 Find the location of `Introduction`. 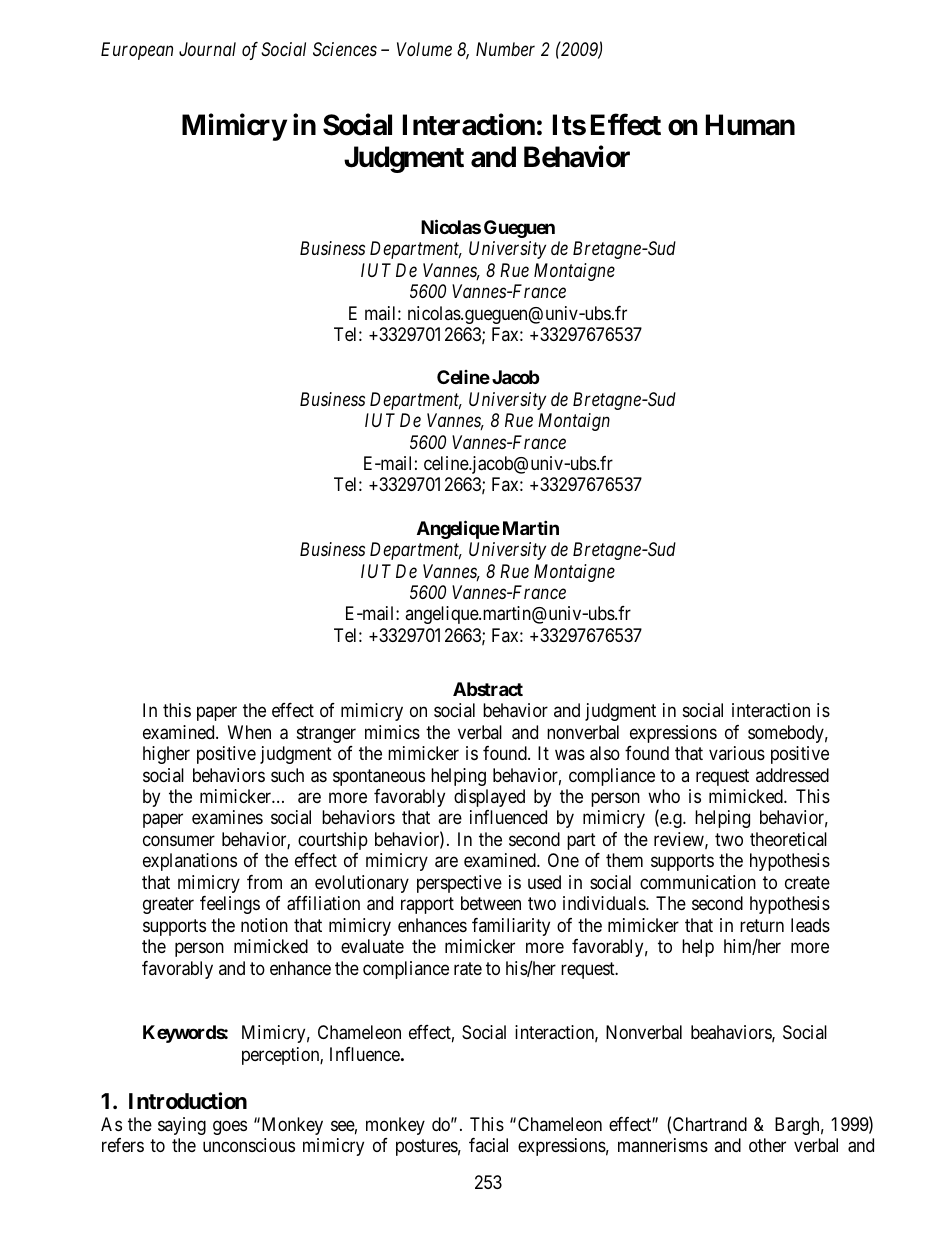

Introduction is located at coordinates (188, 1100).
